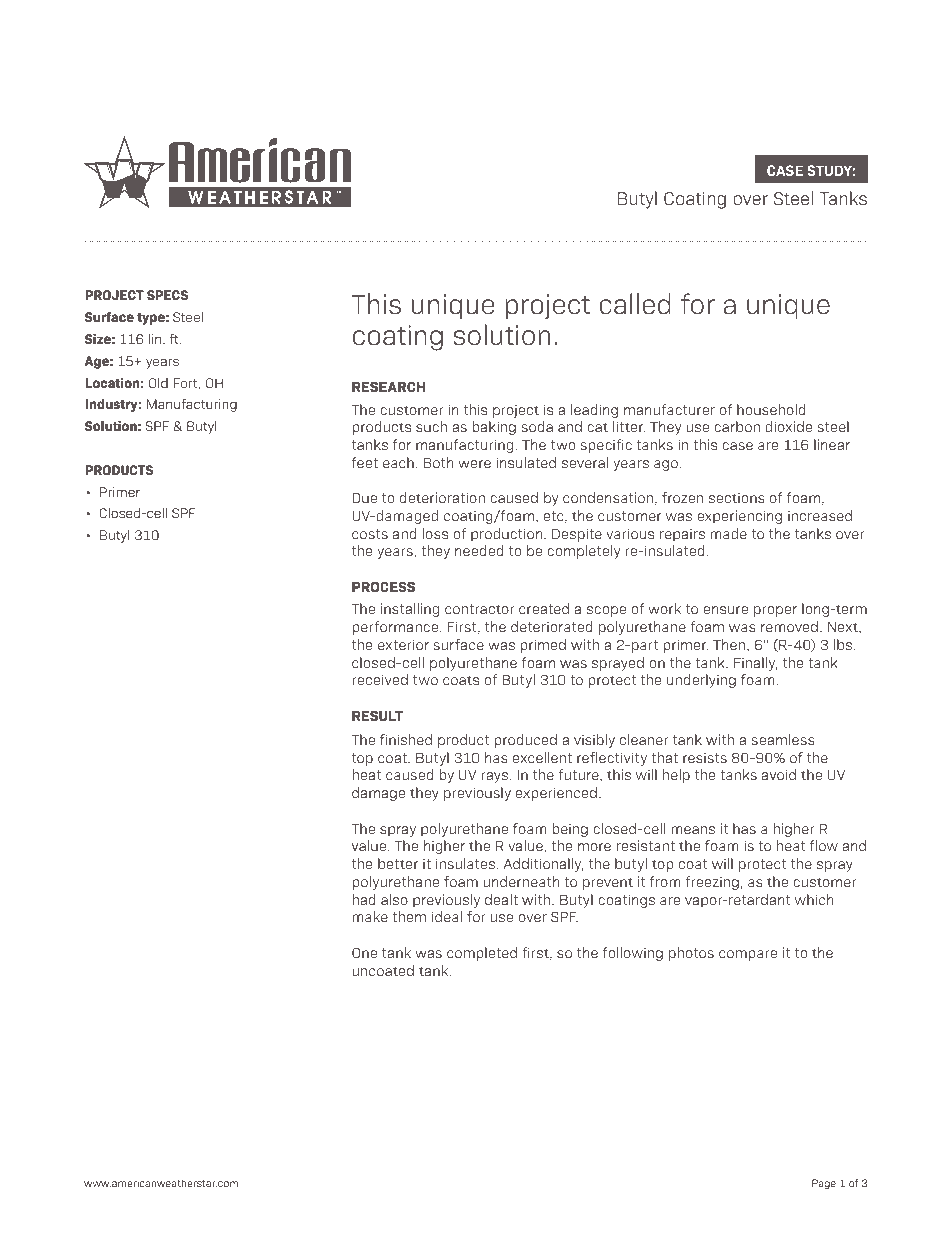 This screenshot has width=952, height=1233. I want to click on called, so click(635, 304).
